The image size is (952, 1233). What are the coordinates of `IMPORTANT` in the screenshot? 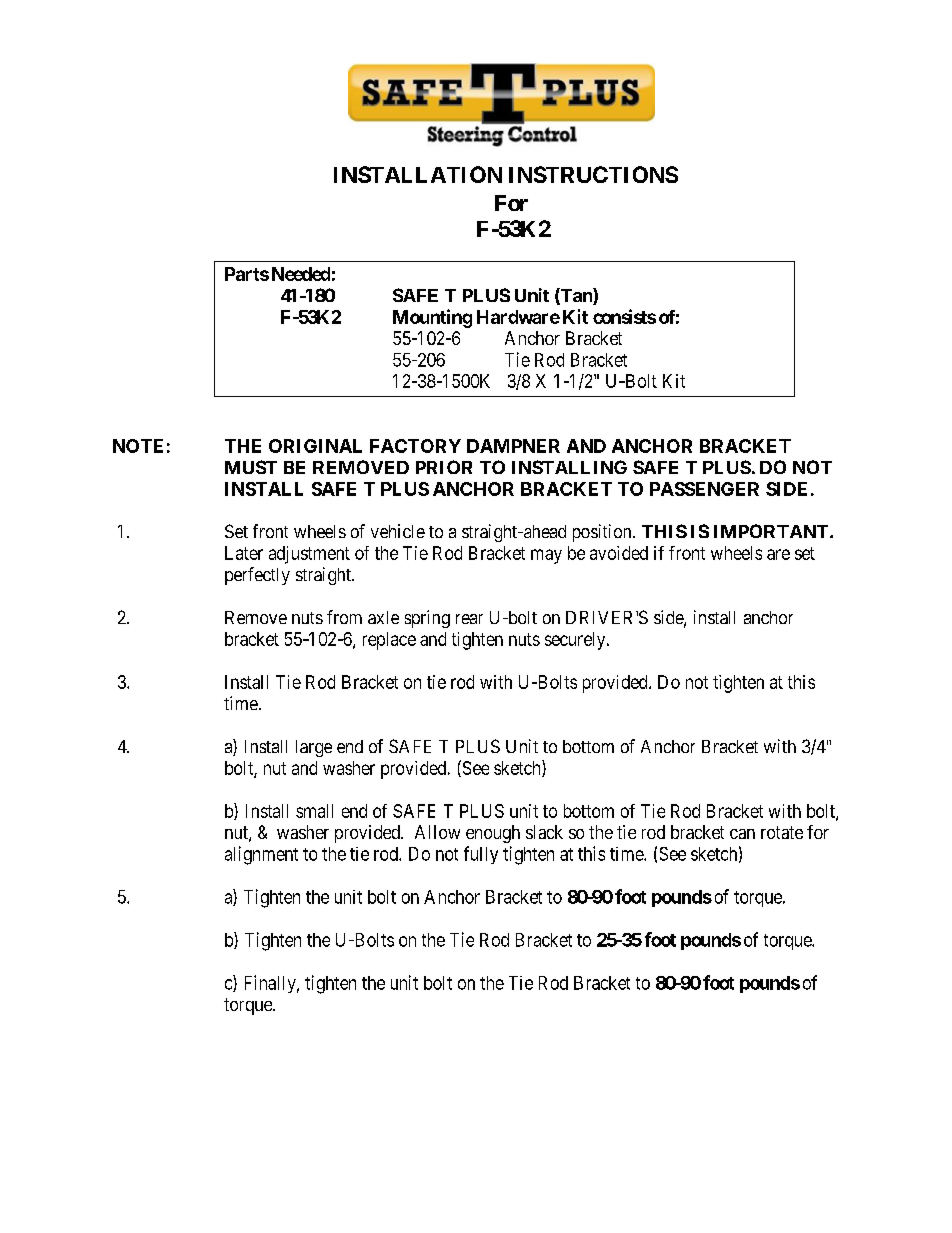 It's located at (771, 531).
